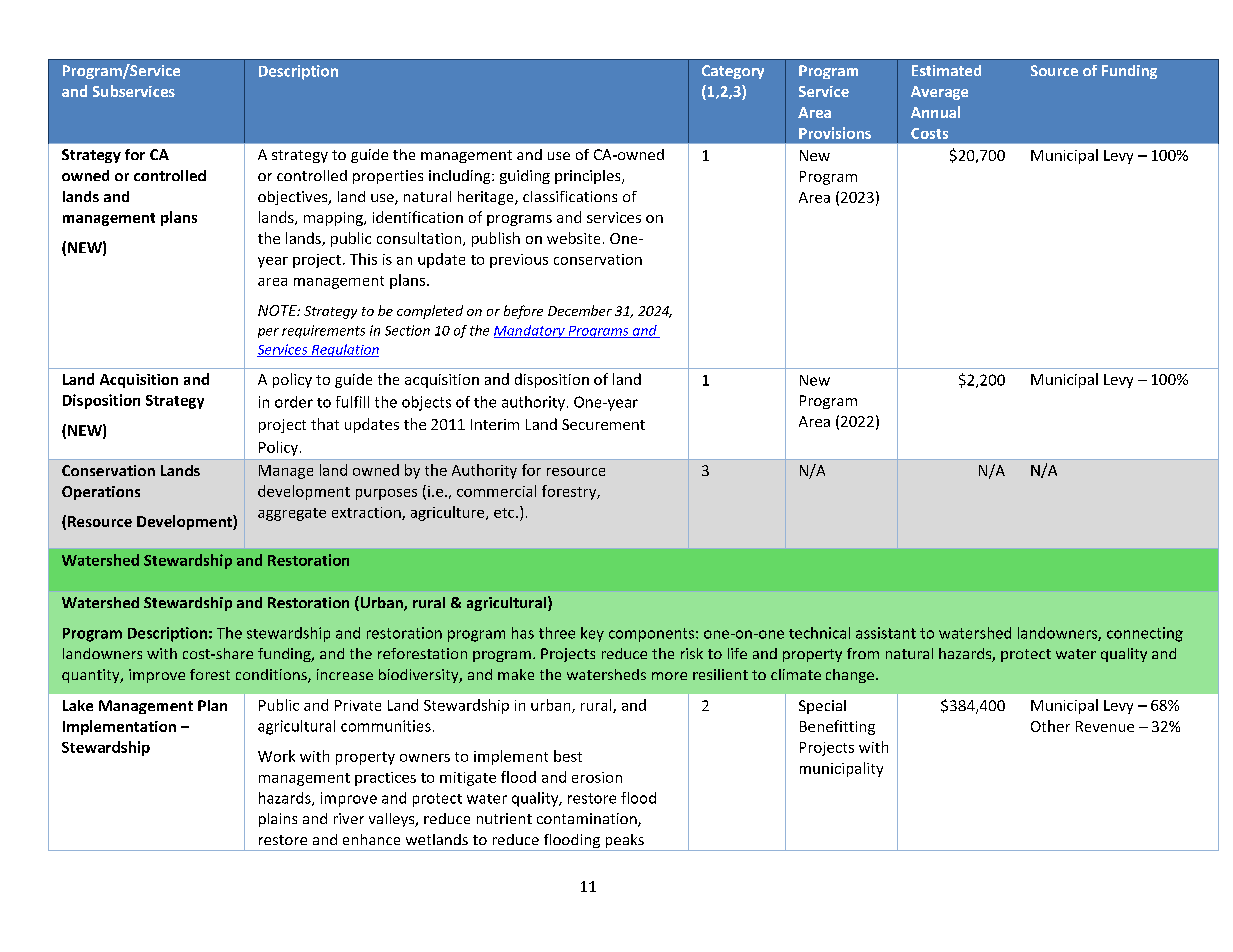  Describe the element at coordinates (519, 261) in the screenshot. I see `previous` at that location.
